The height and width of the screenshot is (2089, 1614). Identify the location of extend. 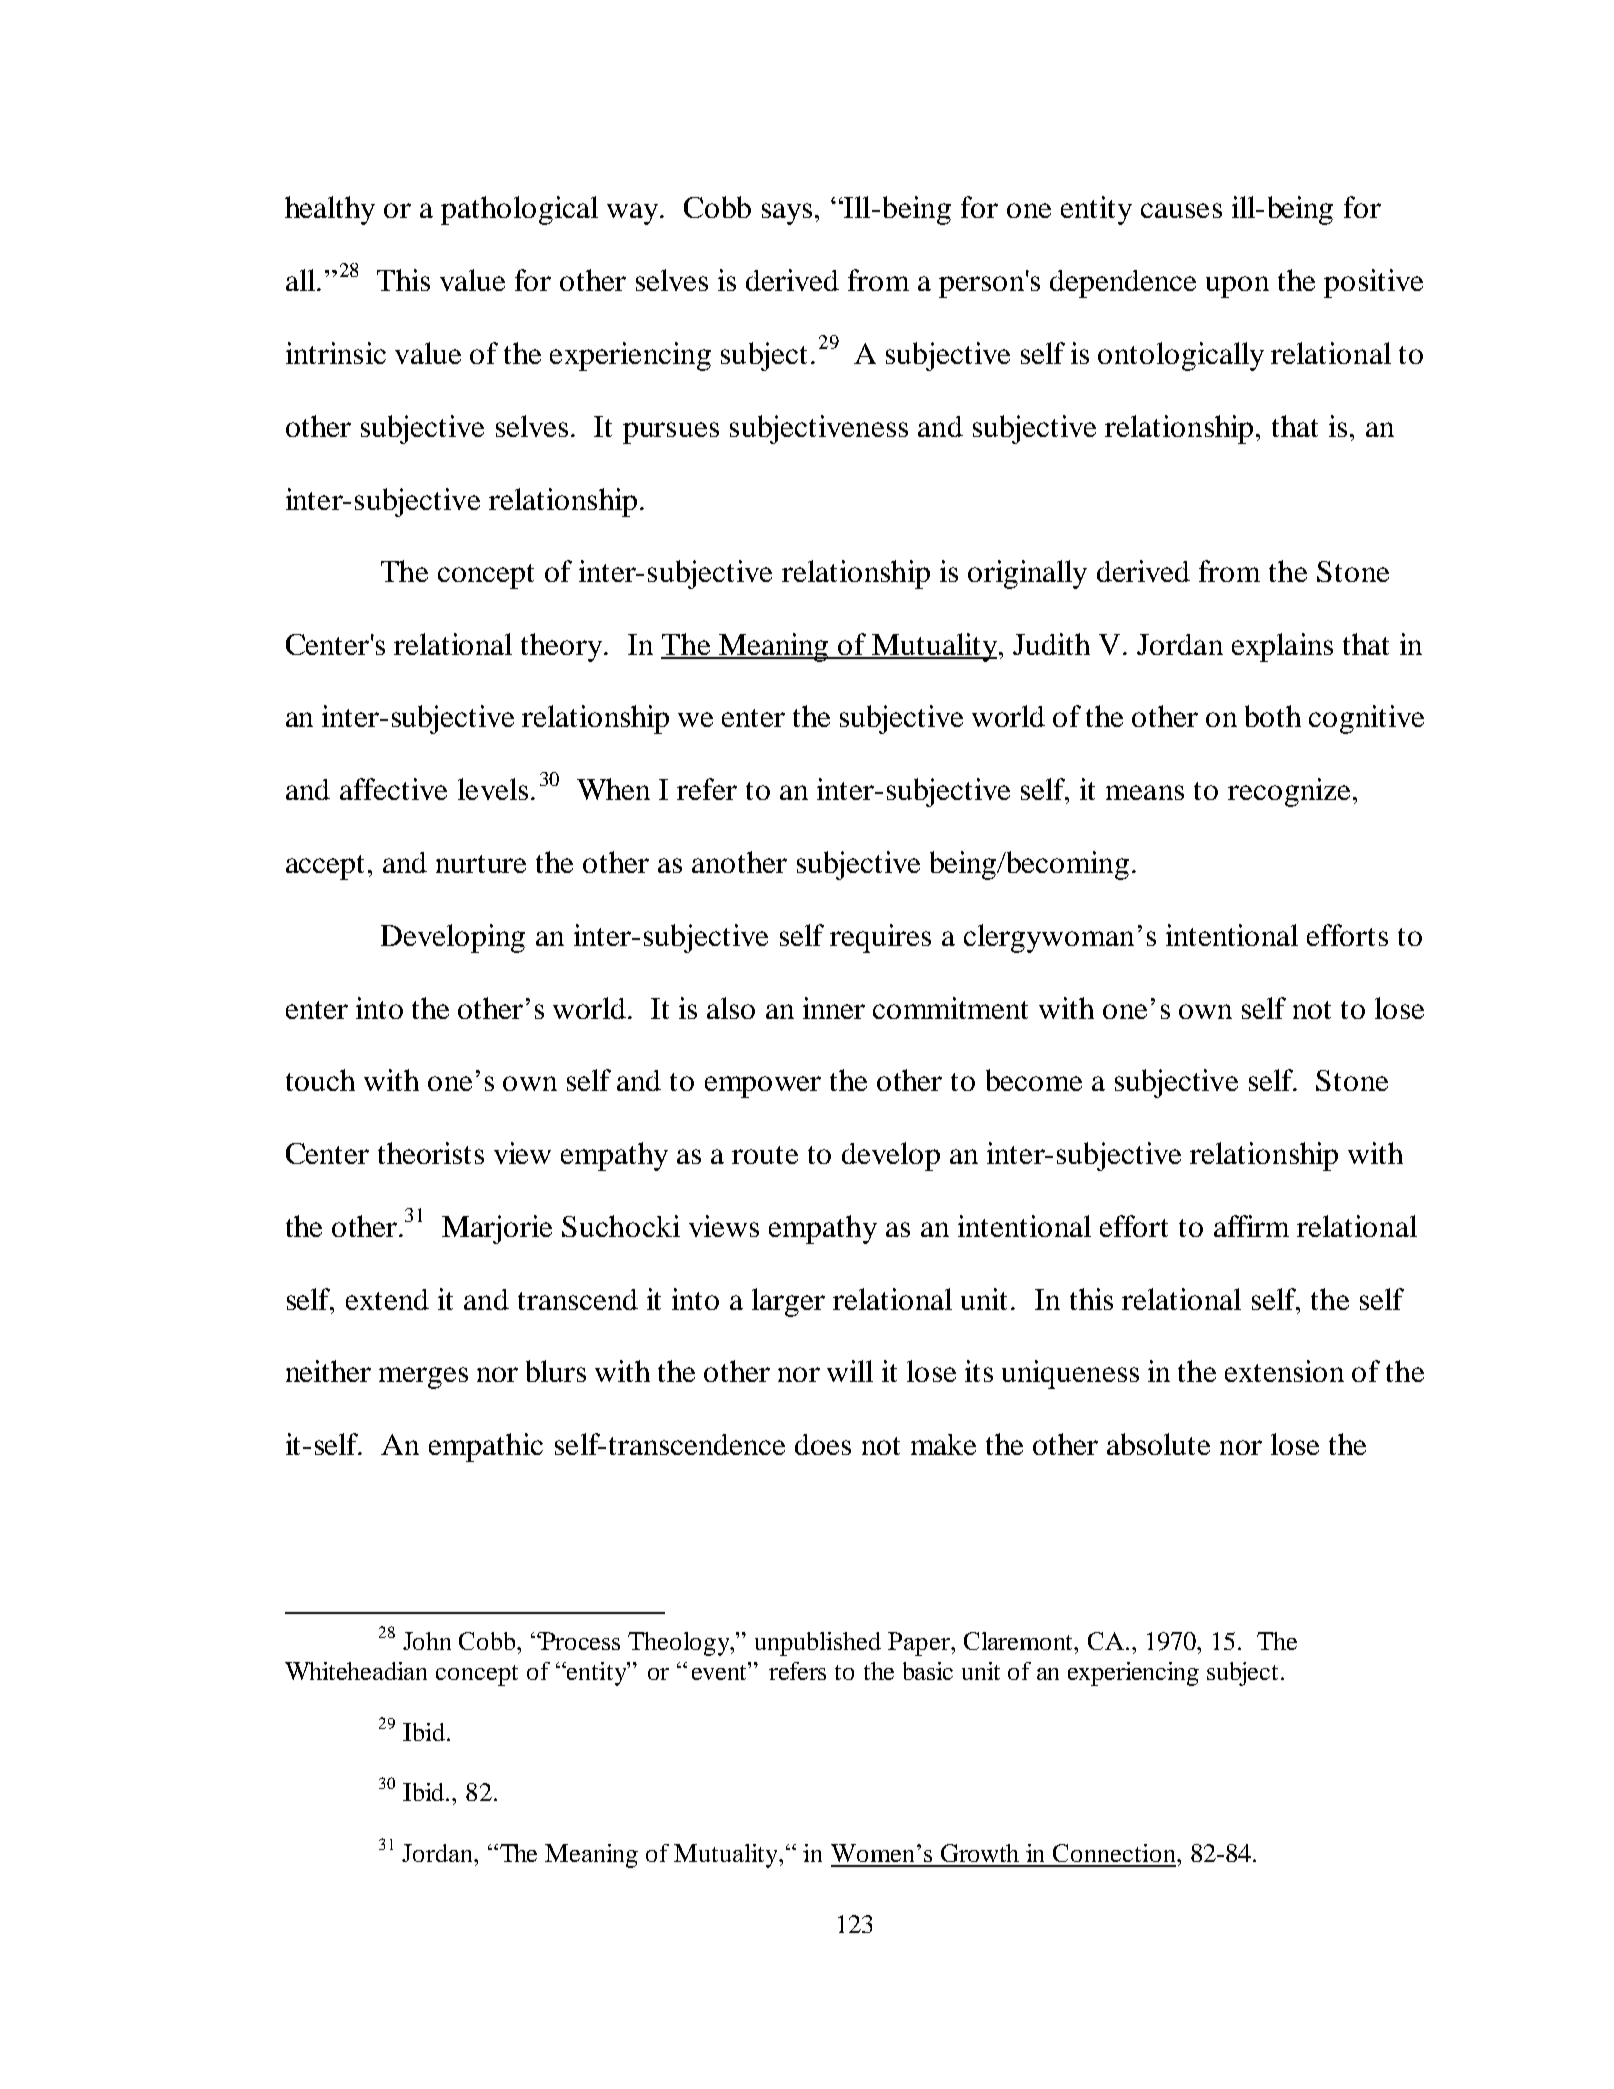
(387, 1299).
